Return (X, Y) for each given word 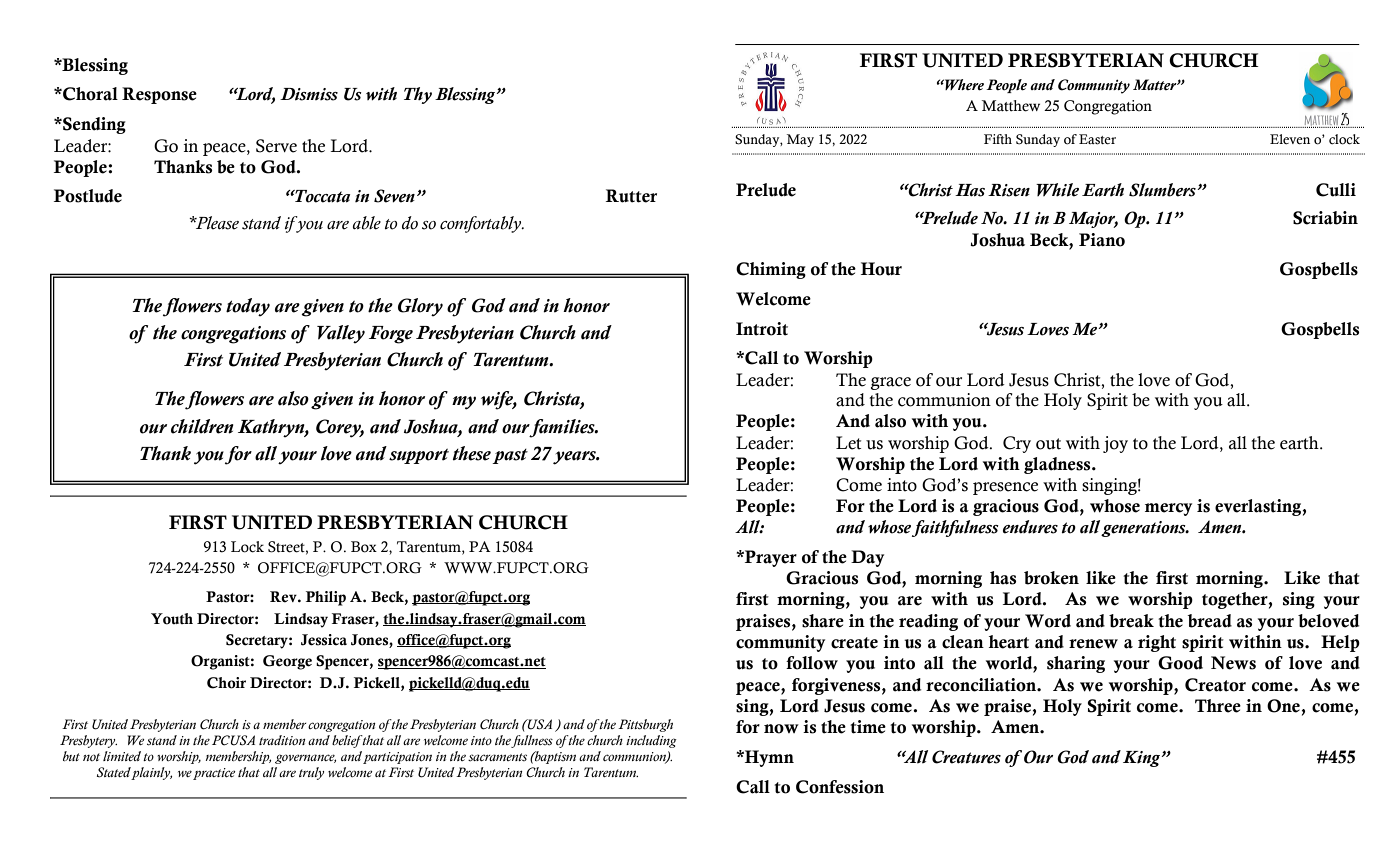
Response (159, 95)
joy (1115, 444)
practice (214, 774)
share (823, 621)
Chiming (771, 270)
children (202, 426)
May (800, 140)
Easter (1097, 139)
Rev (284, 597)
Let (848, 443)
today (248, 307)
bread (1209, 621)
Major (1093, 220)
